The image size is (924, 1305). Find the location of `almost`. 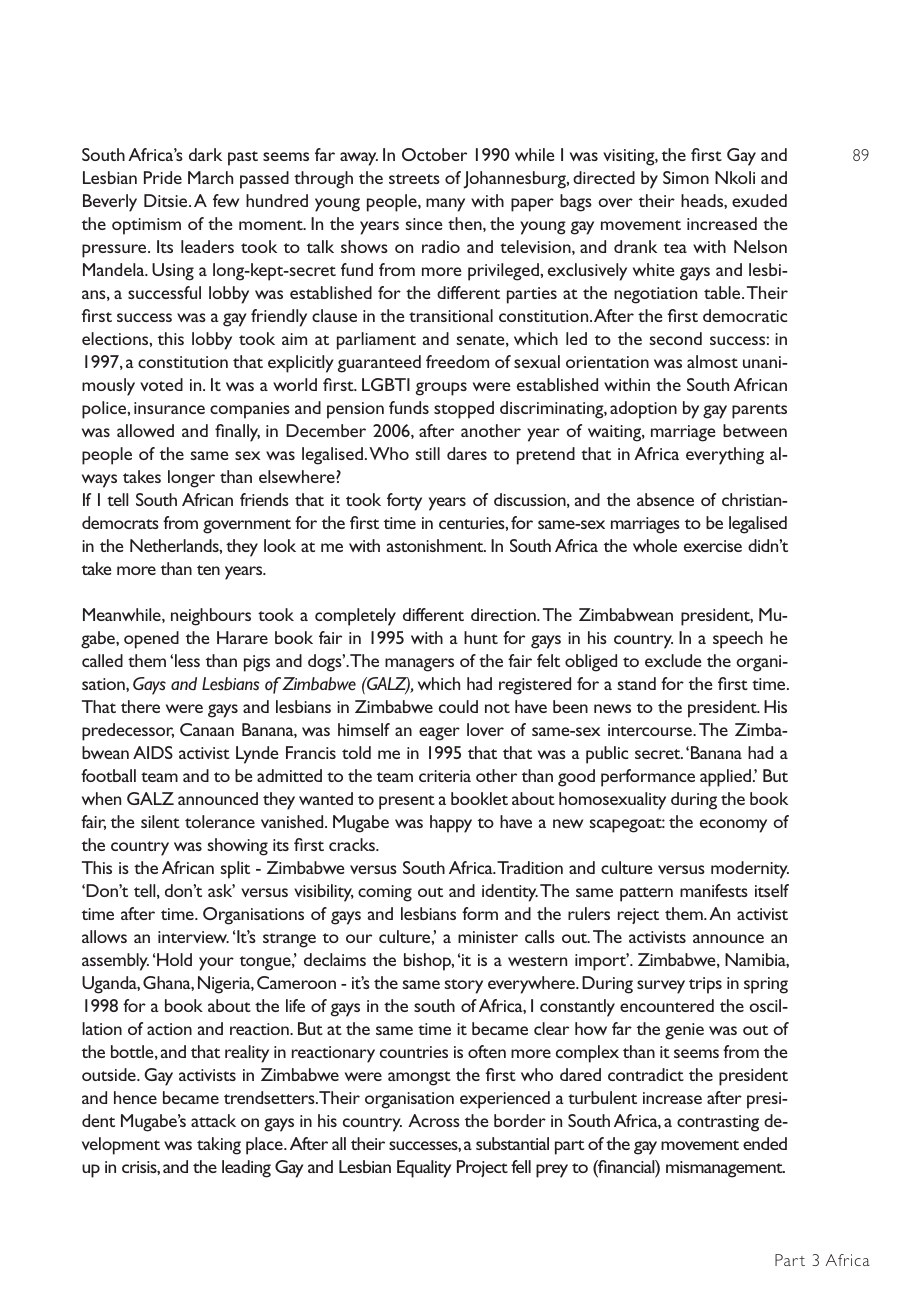

almost is located at coordinates (712, 361).
